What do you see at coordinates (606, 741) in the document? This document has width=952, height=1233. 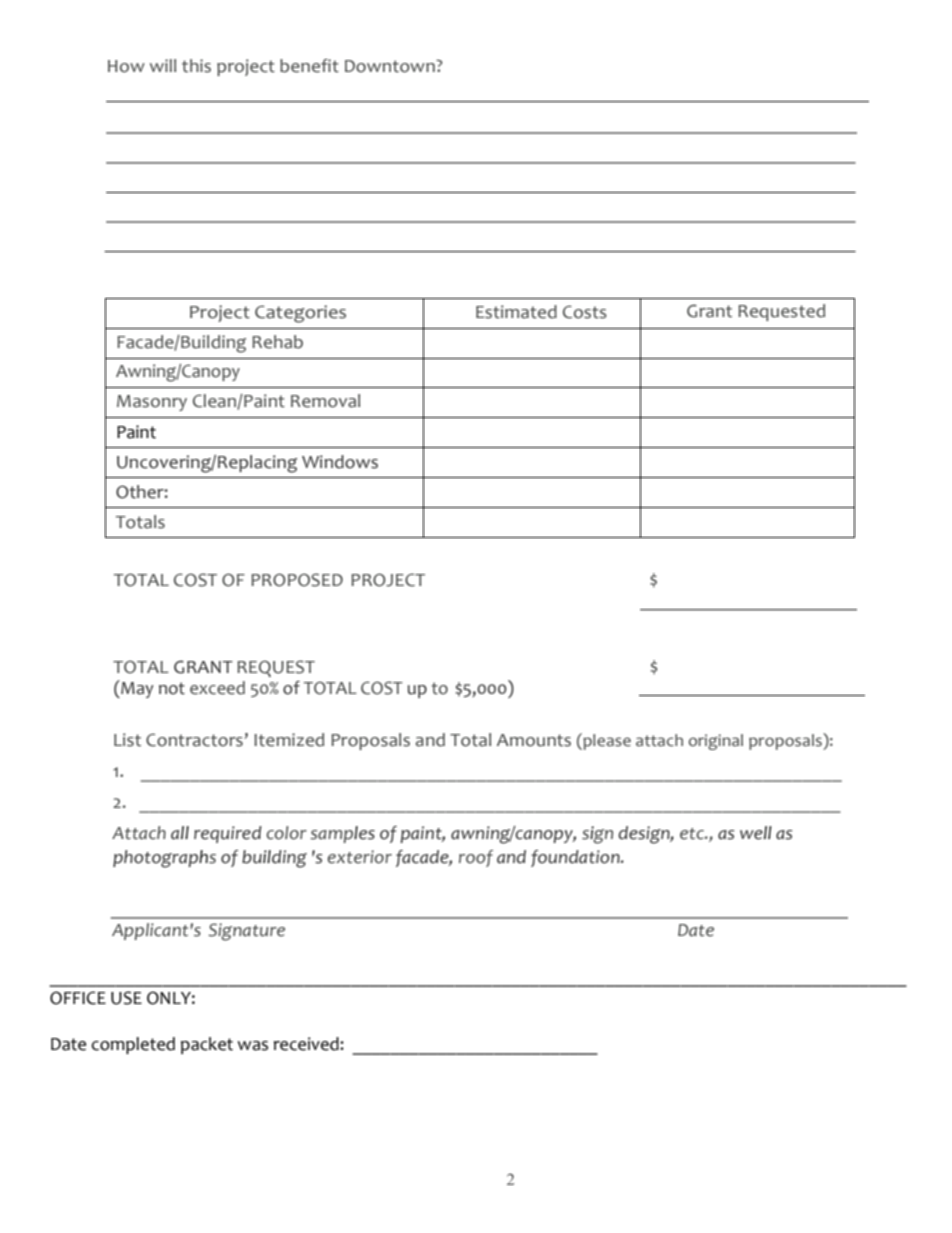 I see `please` at bounding box center [606, 741].
